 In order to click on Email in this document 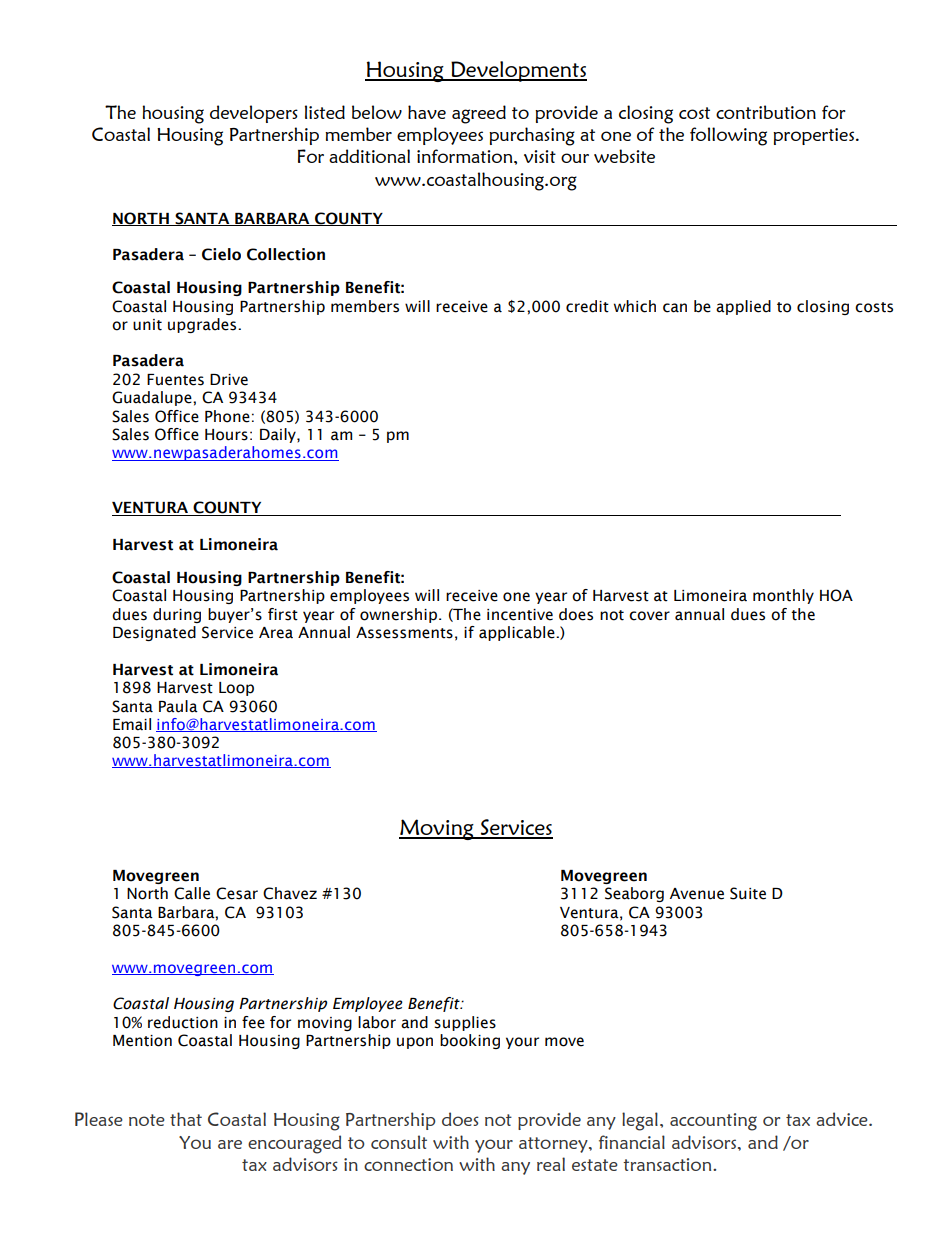, I will do `click(132, 724)`.
